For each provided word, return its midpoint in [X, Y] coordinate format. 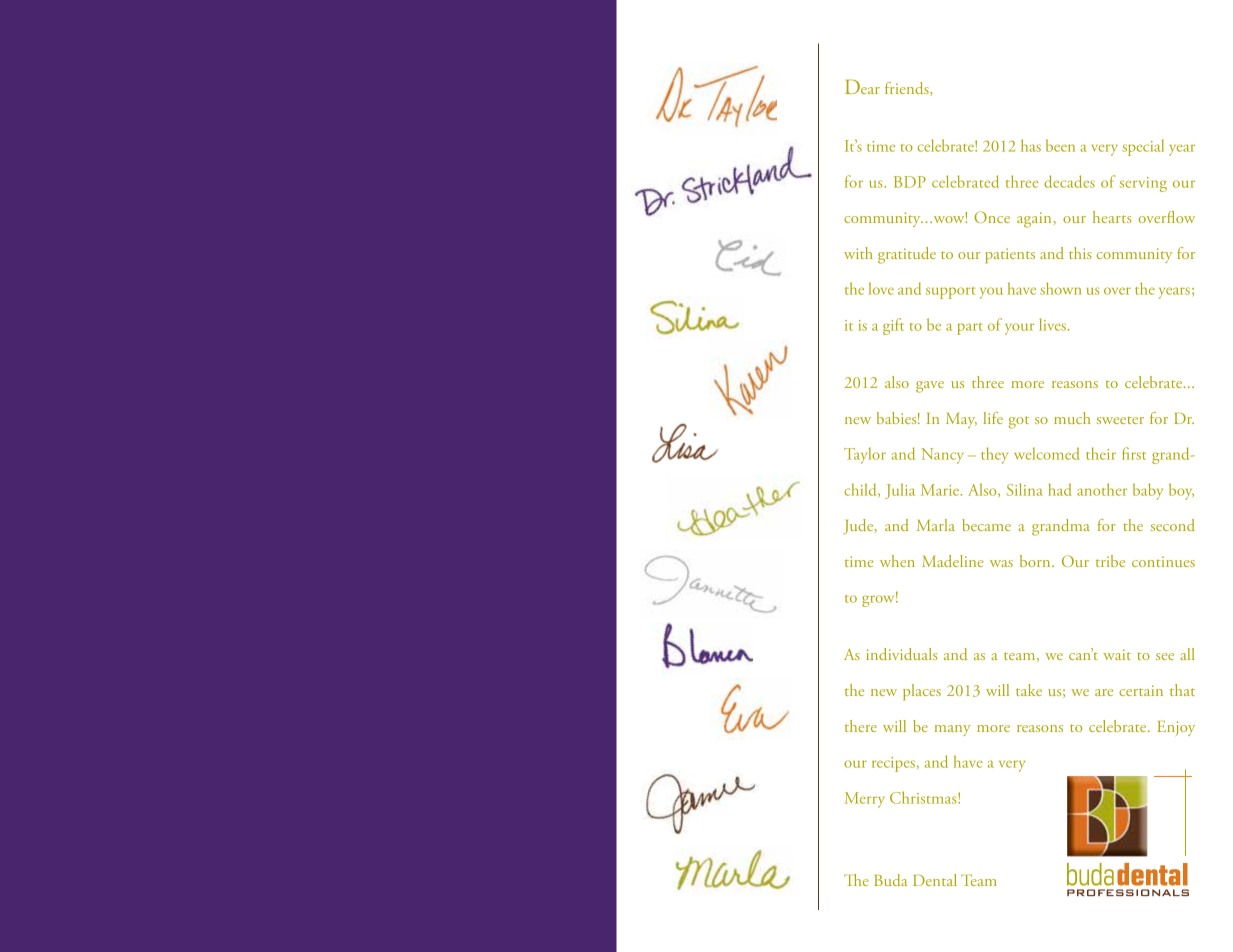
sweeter [1120, 420]
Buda [891, 880]
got [1019, 422]
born [1036, 561]
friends [908, 89]
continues [1163, 561]
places [922, 692]
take [1029, 690]
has [1031, 145]
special [1143, 147]
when [897, 561]
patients [1010, 256]
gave [930, 387]
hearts [1112, 217]
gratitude [907, 255]
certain [1141, 690]
